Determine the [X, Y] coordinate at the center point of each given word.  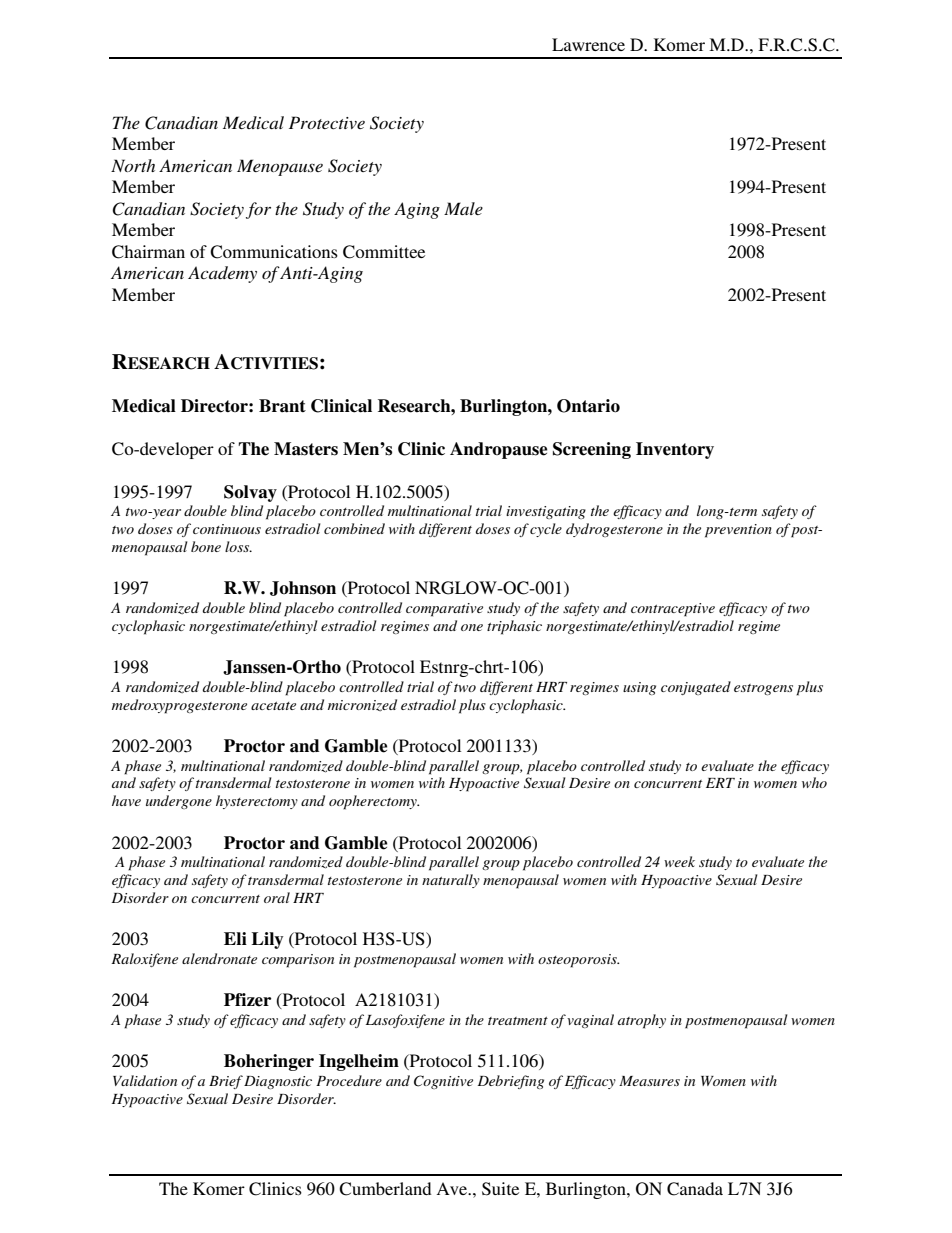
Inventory [675, 450]
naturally [451, 881]
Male [463, 208]
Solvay [250, 493]
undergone [179, 802]
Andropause [498, 450]
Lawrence [588, 44]
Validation [145, 1080]
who [814, 782]
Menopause [280, 167]
